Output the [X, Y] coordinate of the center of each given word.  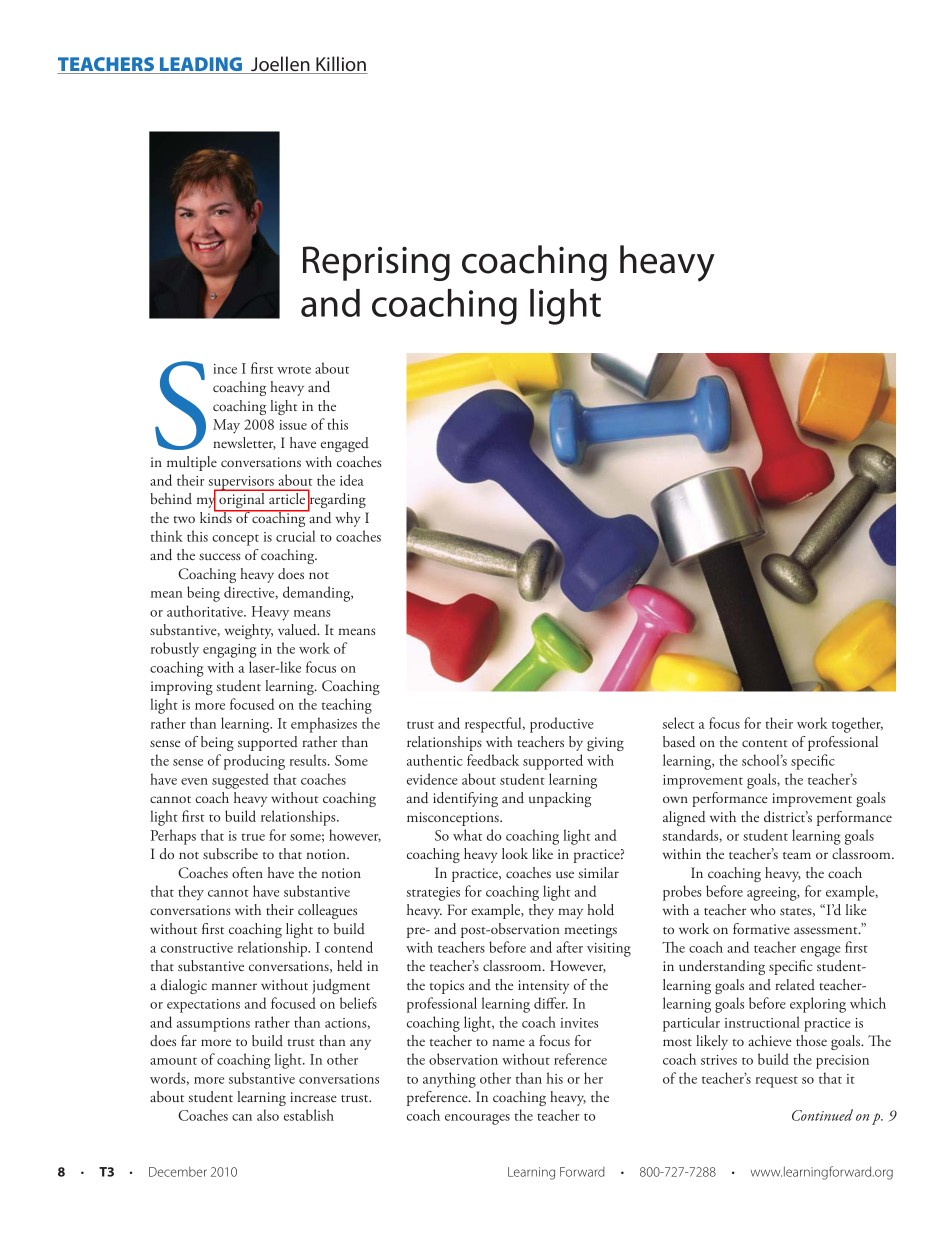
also [268, 1115]
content [765, 743]
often [247, 872]
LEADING [201, 65]
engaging [229, 651]
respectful [494, 725]
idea [352, 480]
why [348, 519]
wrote [294, 370]
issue [293, 425]
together [857, 725]
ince [225, 369]
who [763, 909]
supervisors [242, 484]
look [515, 853]
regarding [336, 501]
